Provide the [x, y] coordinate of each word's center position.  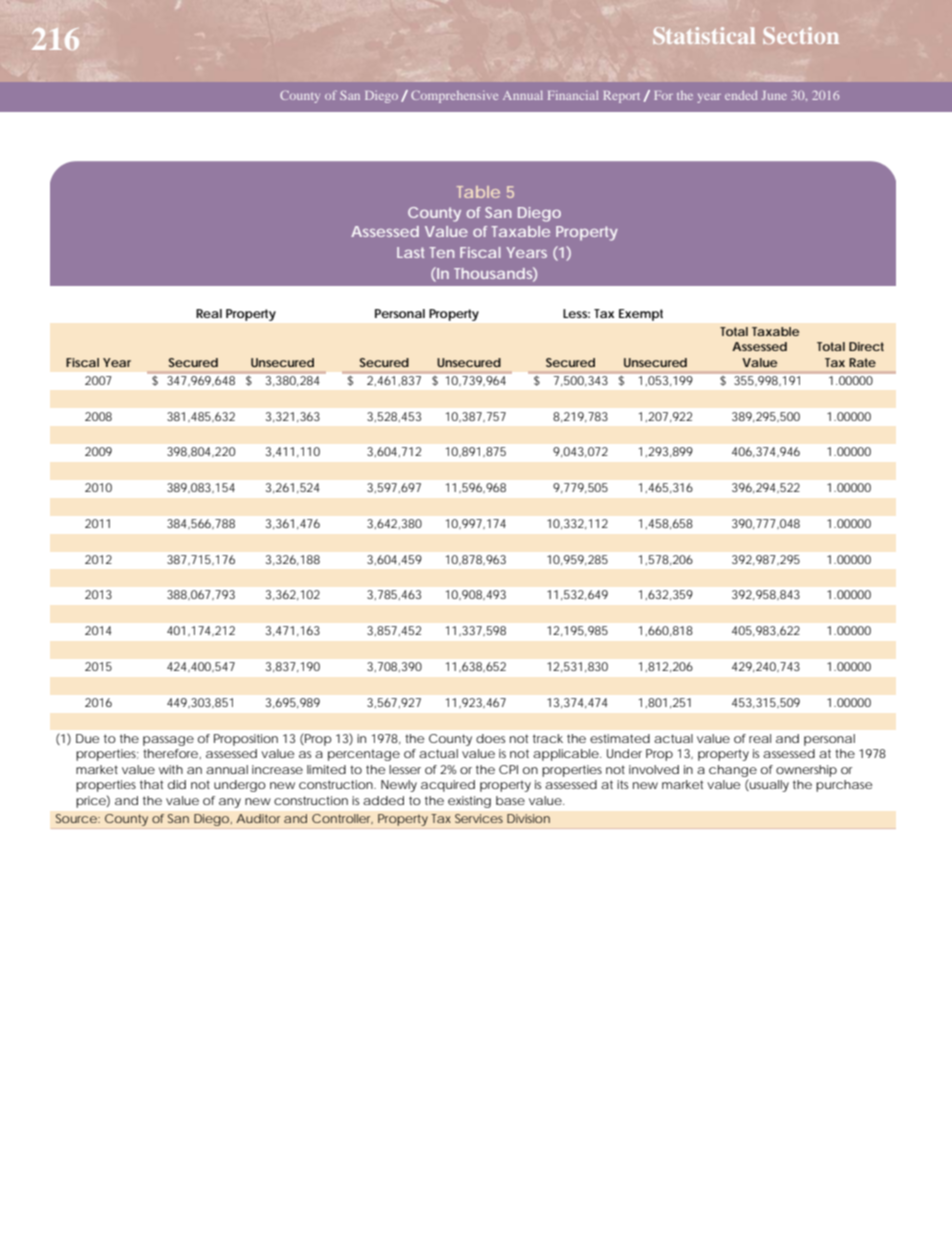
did [177, 784]
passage [168, 741]
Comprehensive [454, 96]
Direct [866, 346]
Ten [441, 252]
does [490, 738]
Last [411, 252]
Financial [573, 95]
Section [801, 35]
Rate [862, 362]
